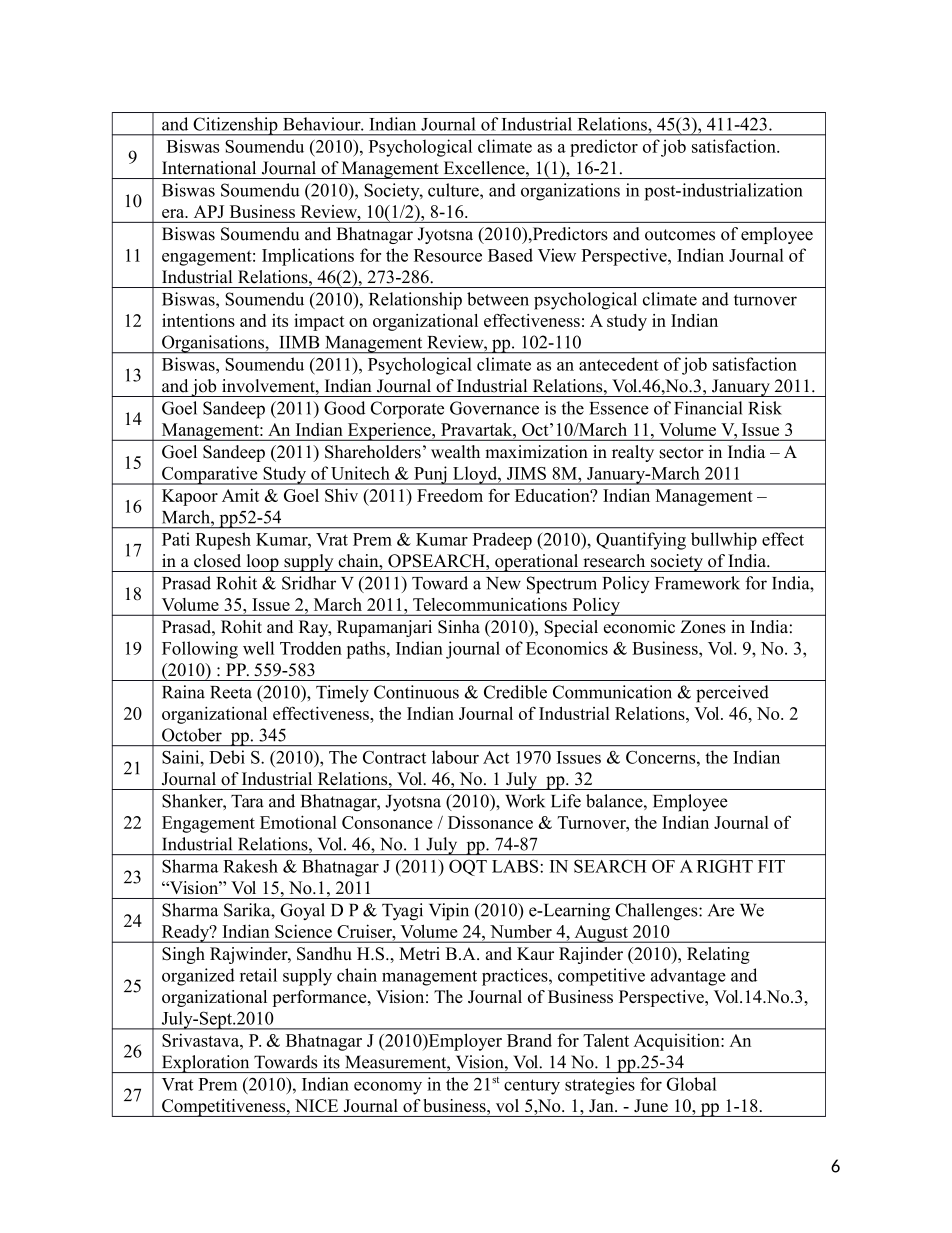 The width and height of the screenshot is (952, 1233). What do you see at coordinates (532, 1087) in the screenshot?
I see `century` at bounding box center [532, 1087].
